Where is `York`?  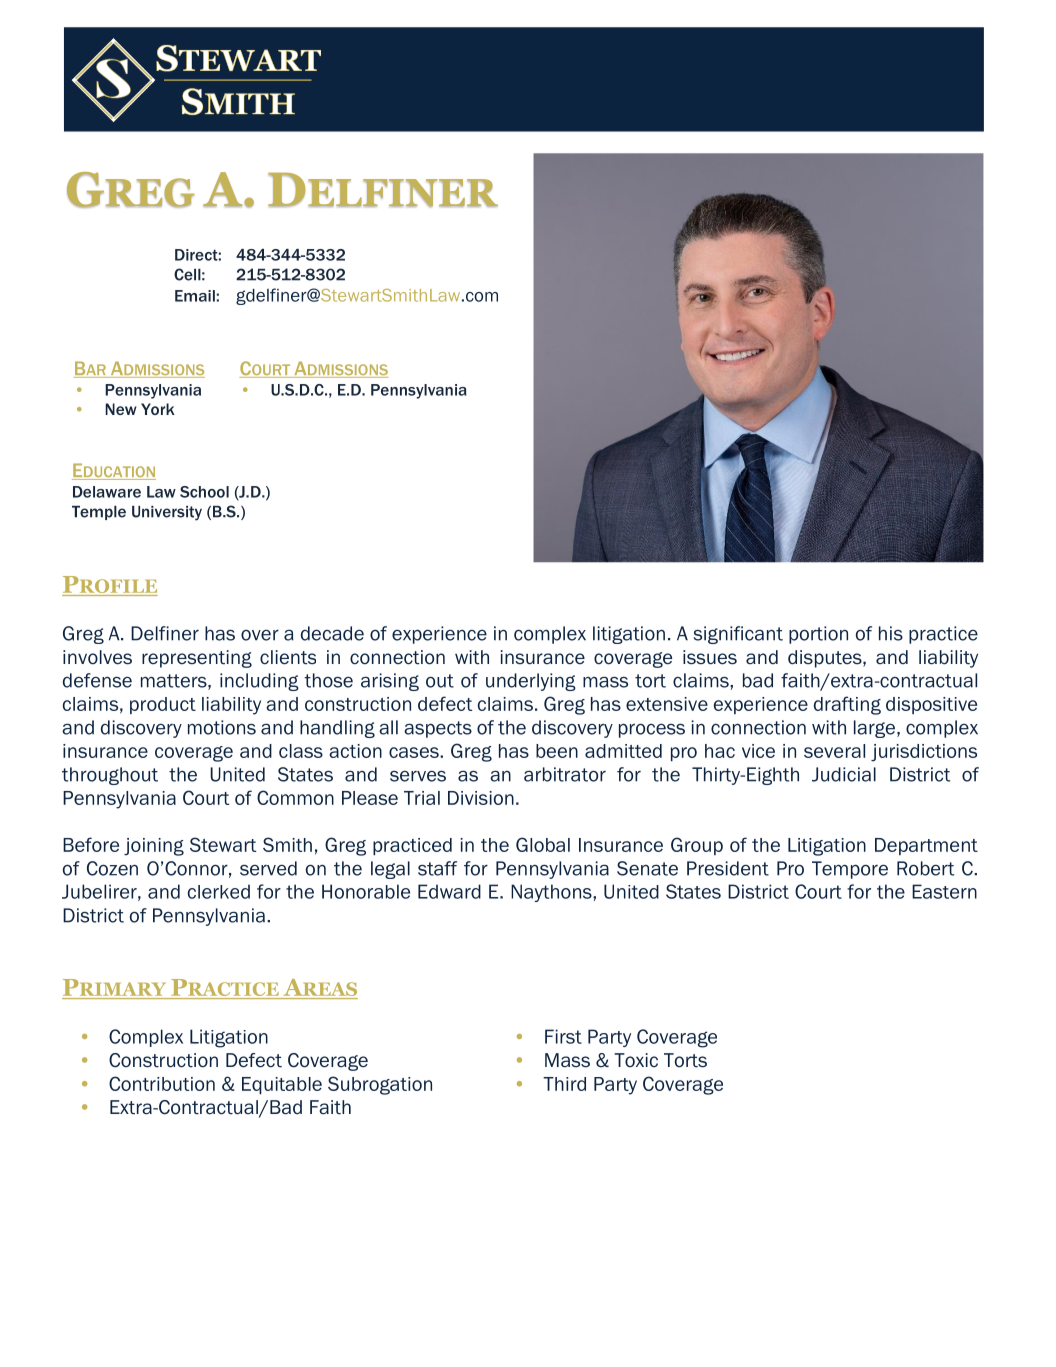
York is located at coordinates (158, 409).
